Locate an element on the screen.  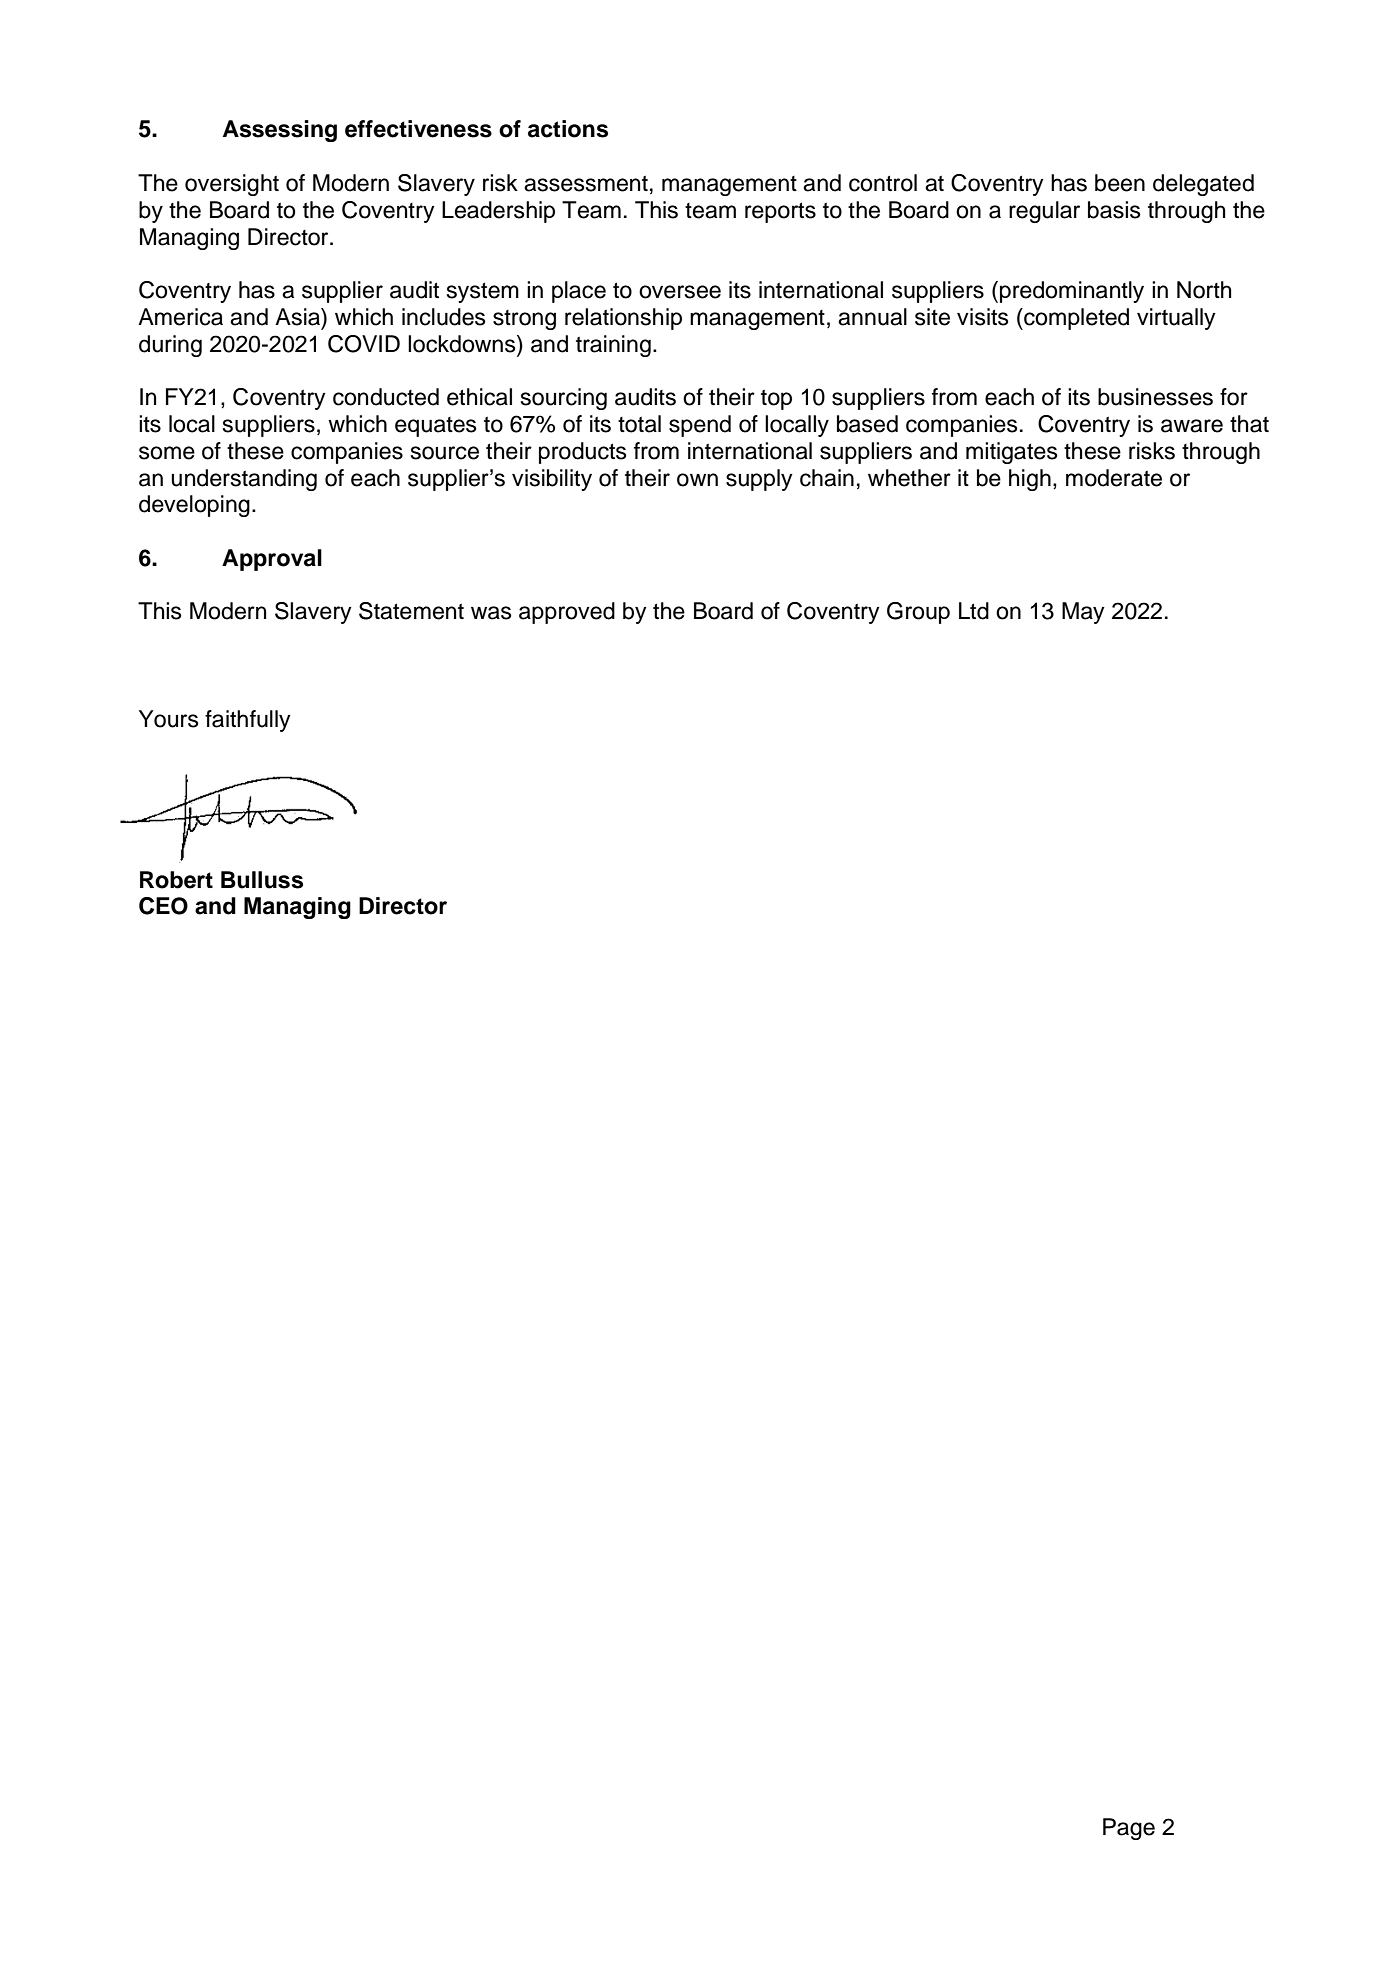
Page is located at coordinates (1129, 1829).
